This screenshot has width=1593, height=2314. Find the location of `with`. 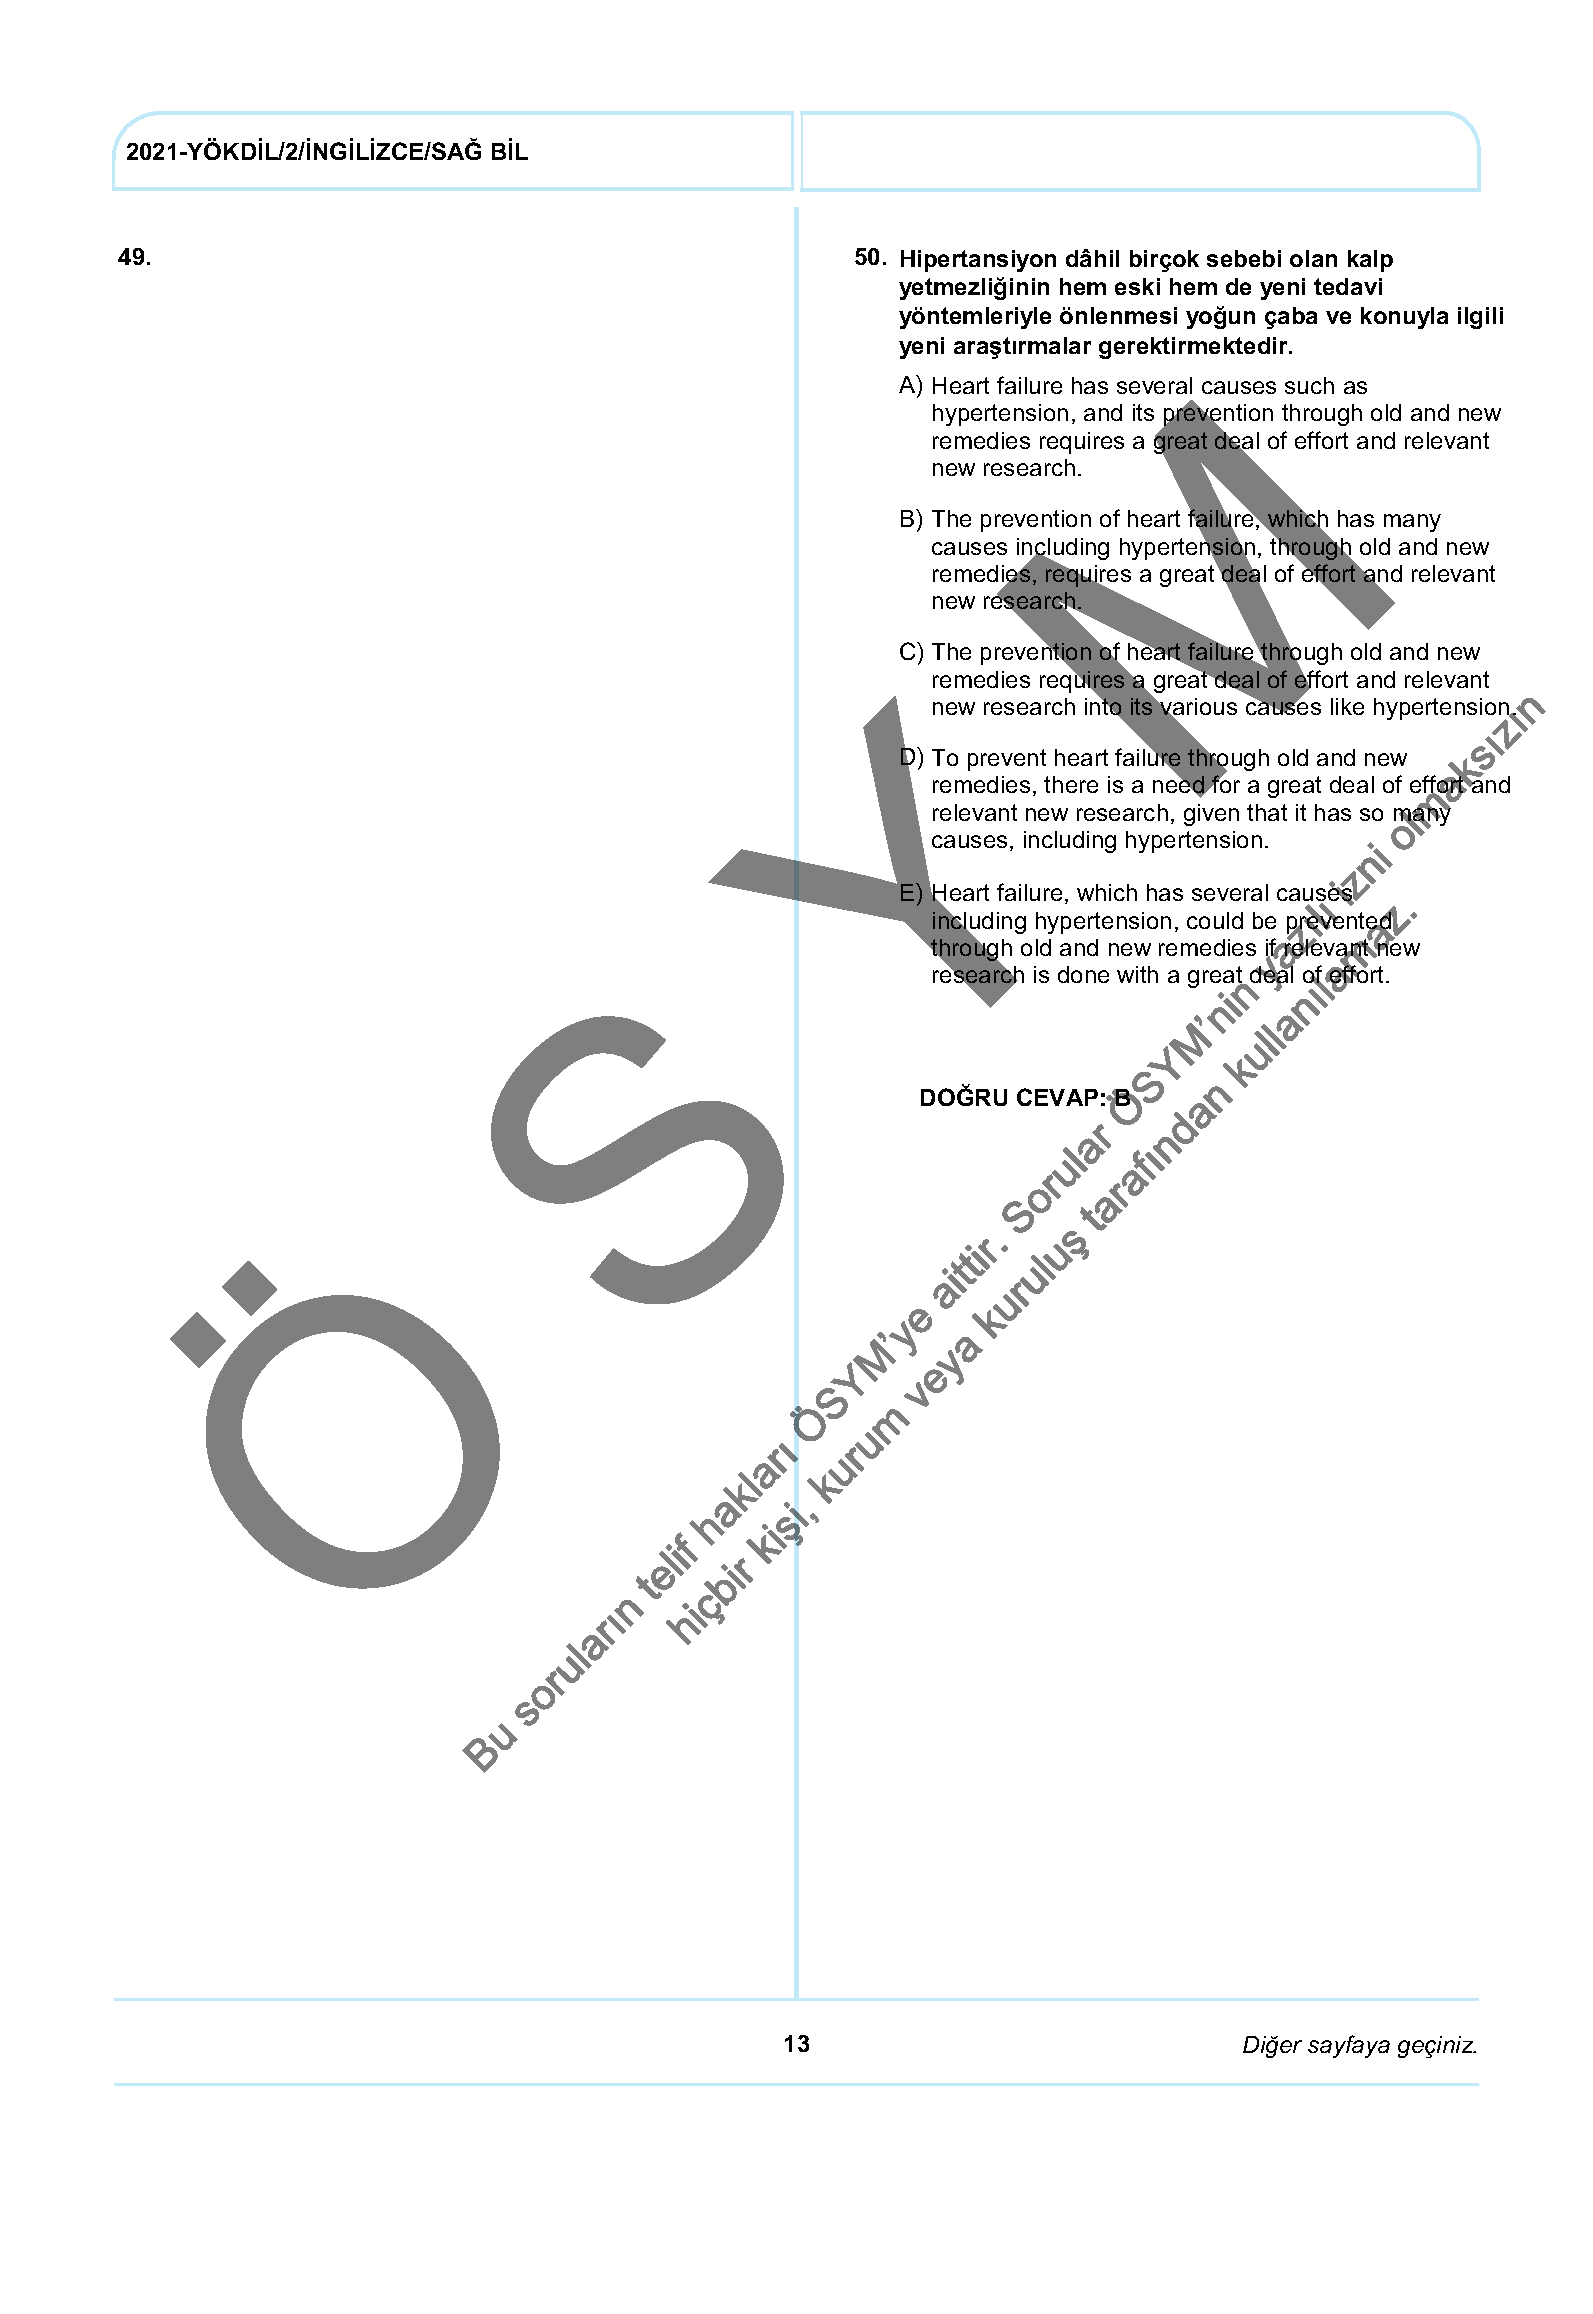

with is located at coordinates (1137, 974).
